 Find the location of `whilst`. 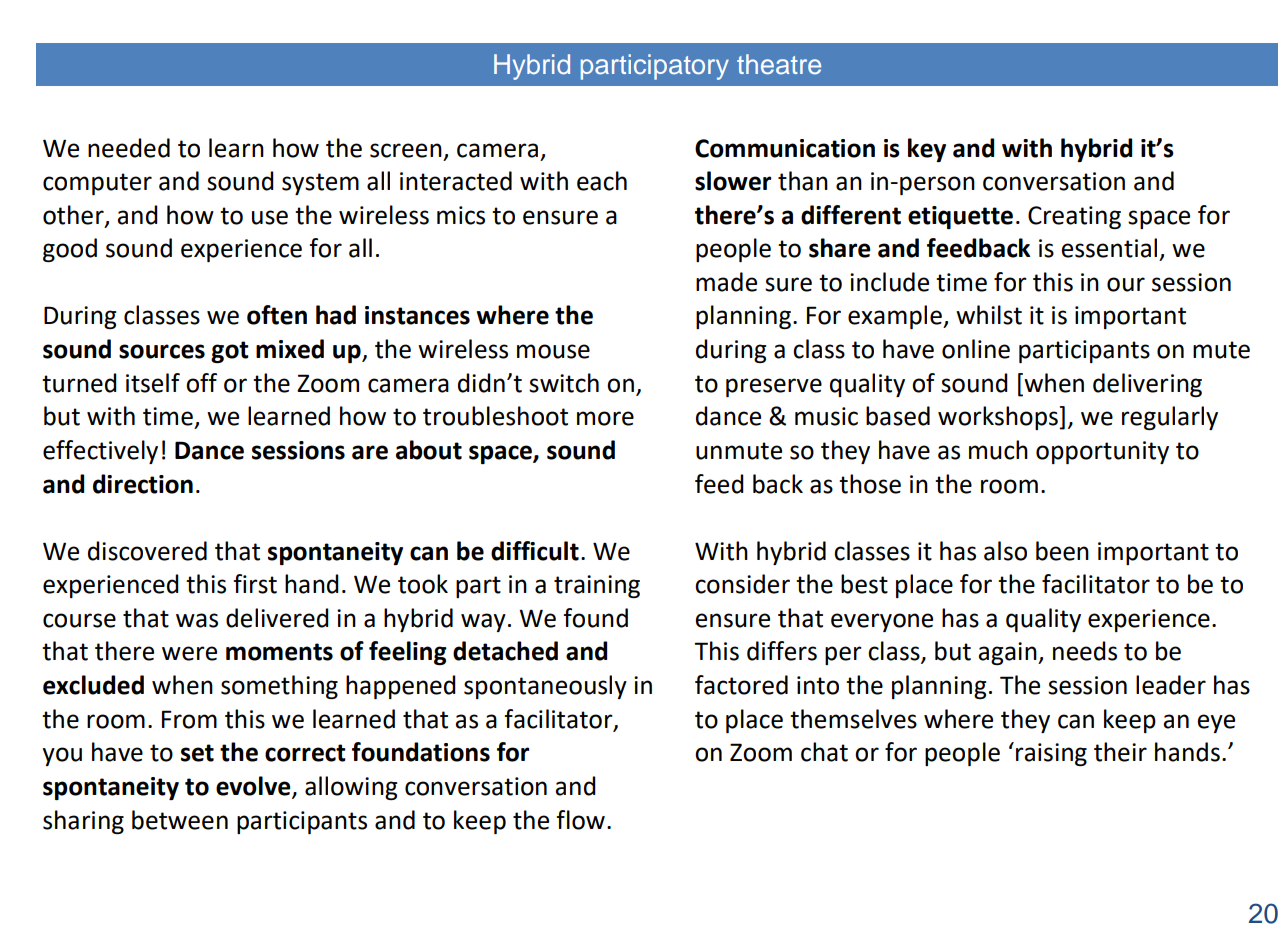

whilst is located at coordinates (989, 315).
